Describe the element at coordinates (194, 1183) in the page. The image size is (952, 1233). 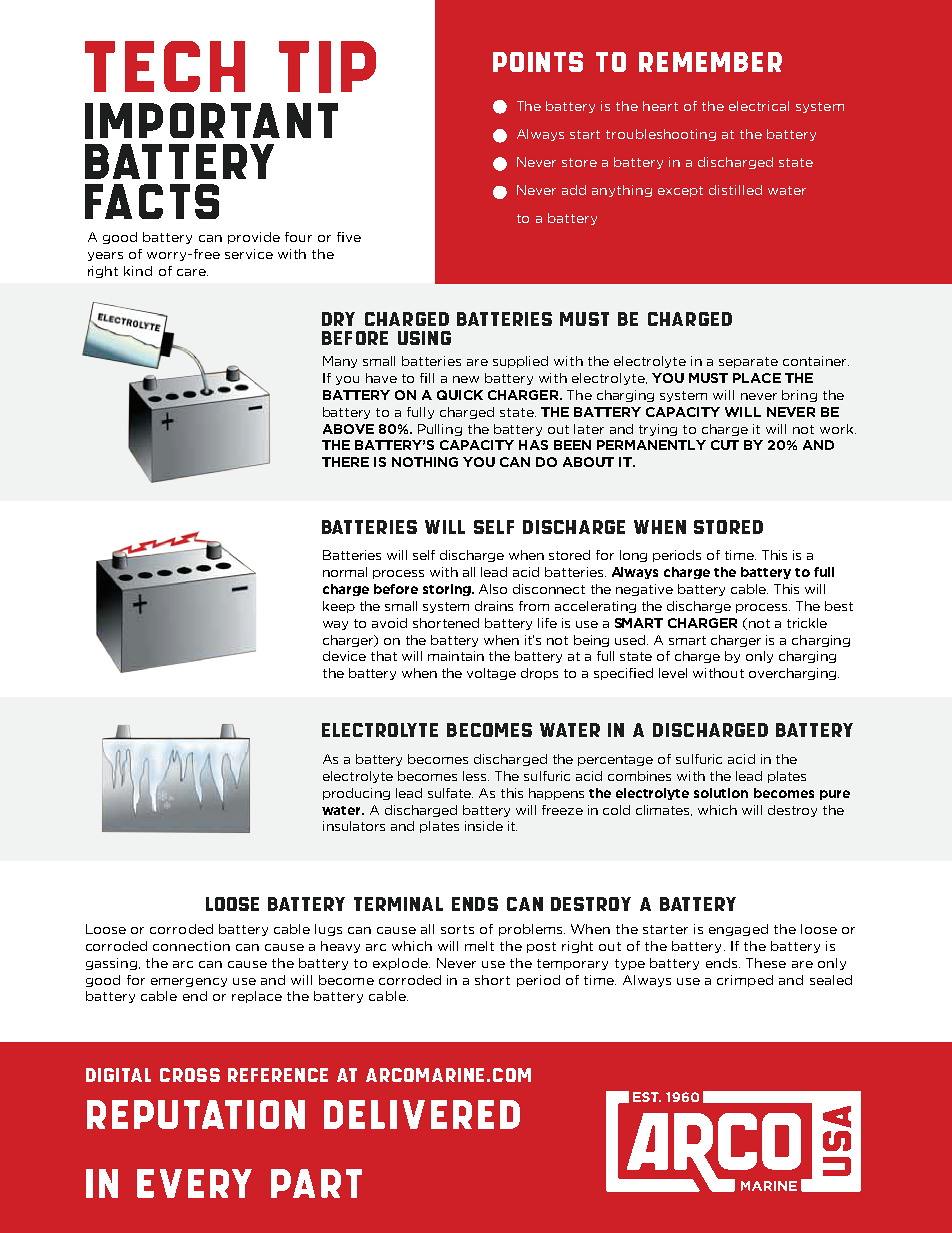
I see `EVERY` at that location.
